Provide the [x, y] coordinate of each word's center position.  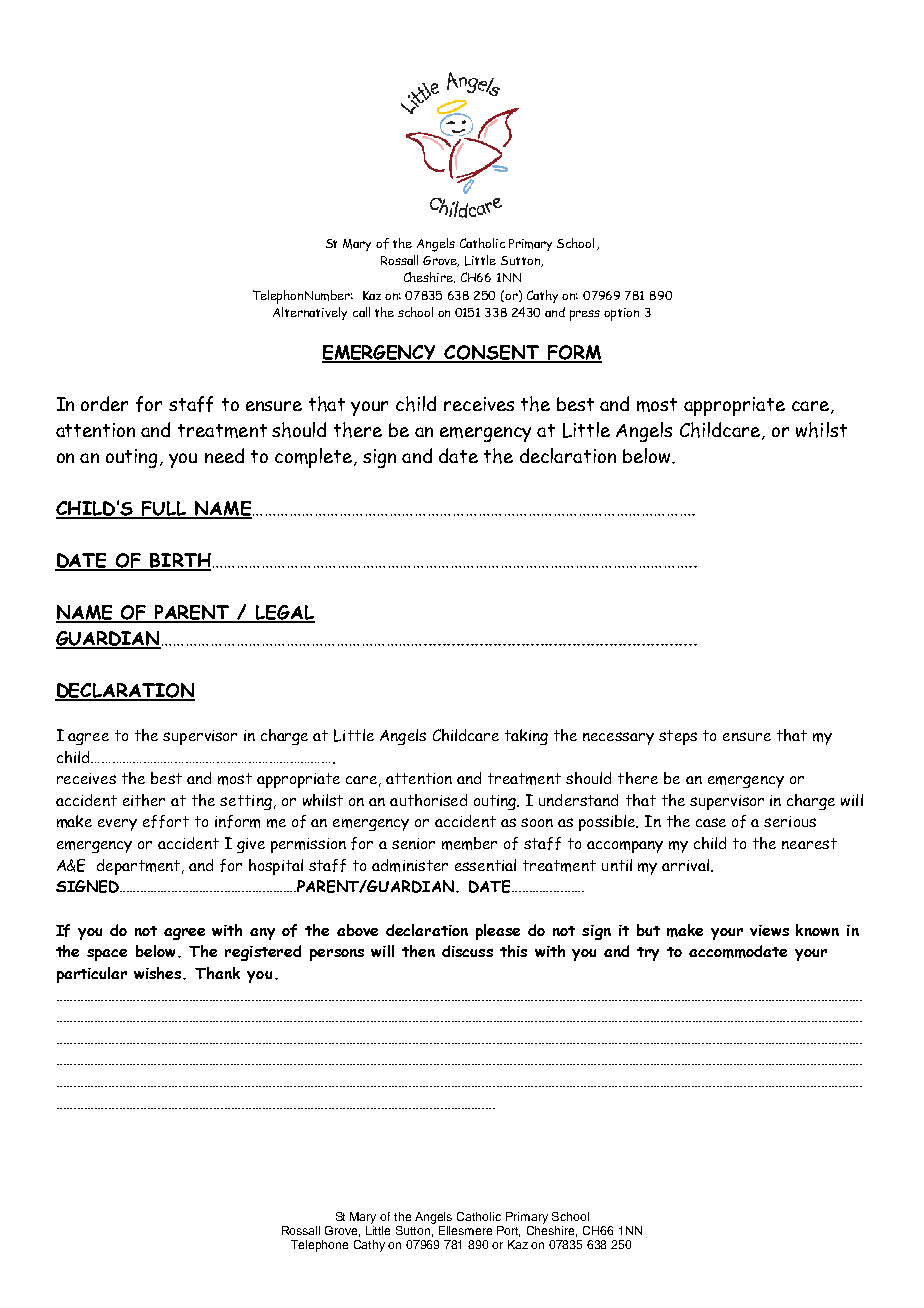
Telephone [319, 1246]
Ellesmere [465, 1230]
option [621, 314]
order [104, 403]
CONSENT [492, 353]
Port [508, 1231]
